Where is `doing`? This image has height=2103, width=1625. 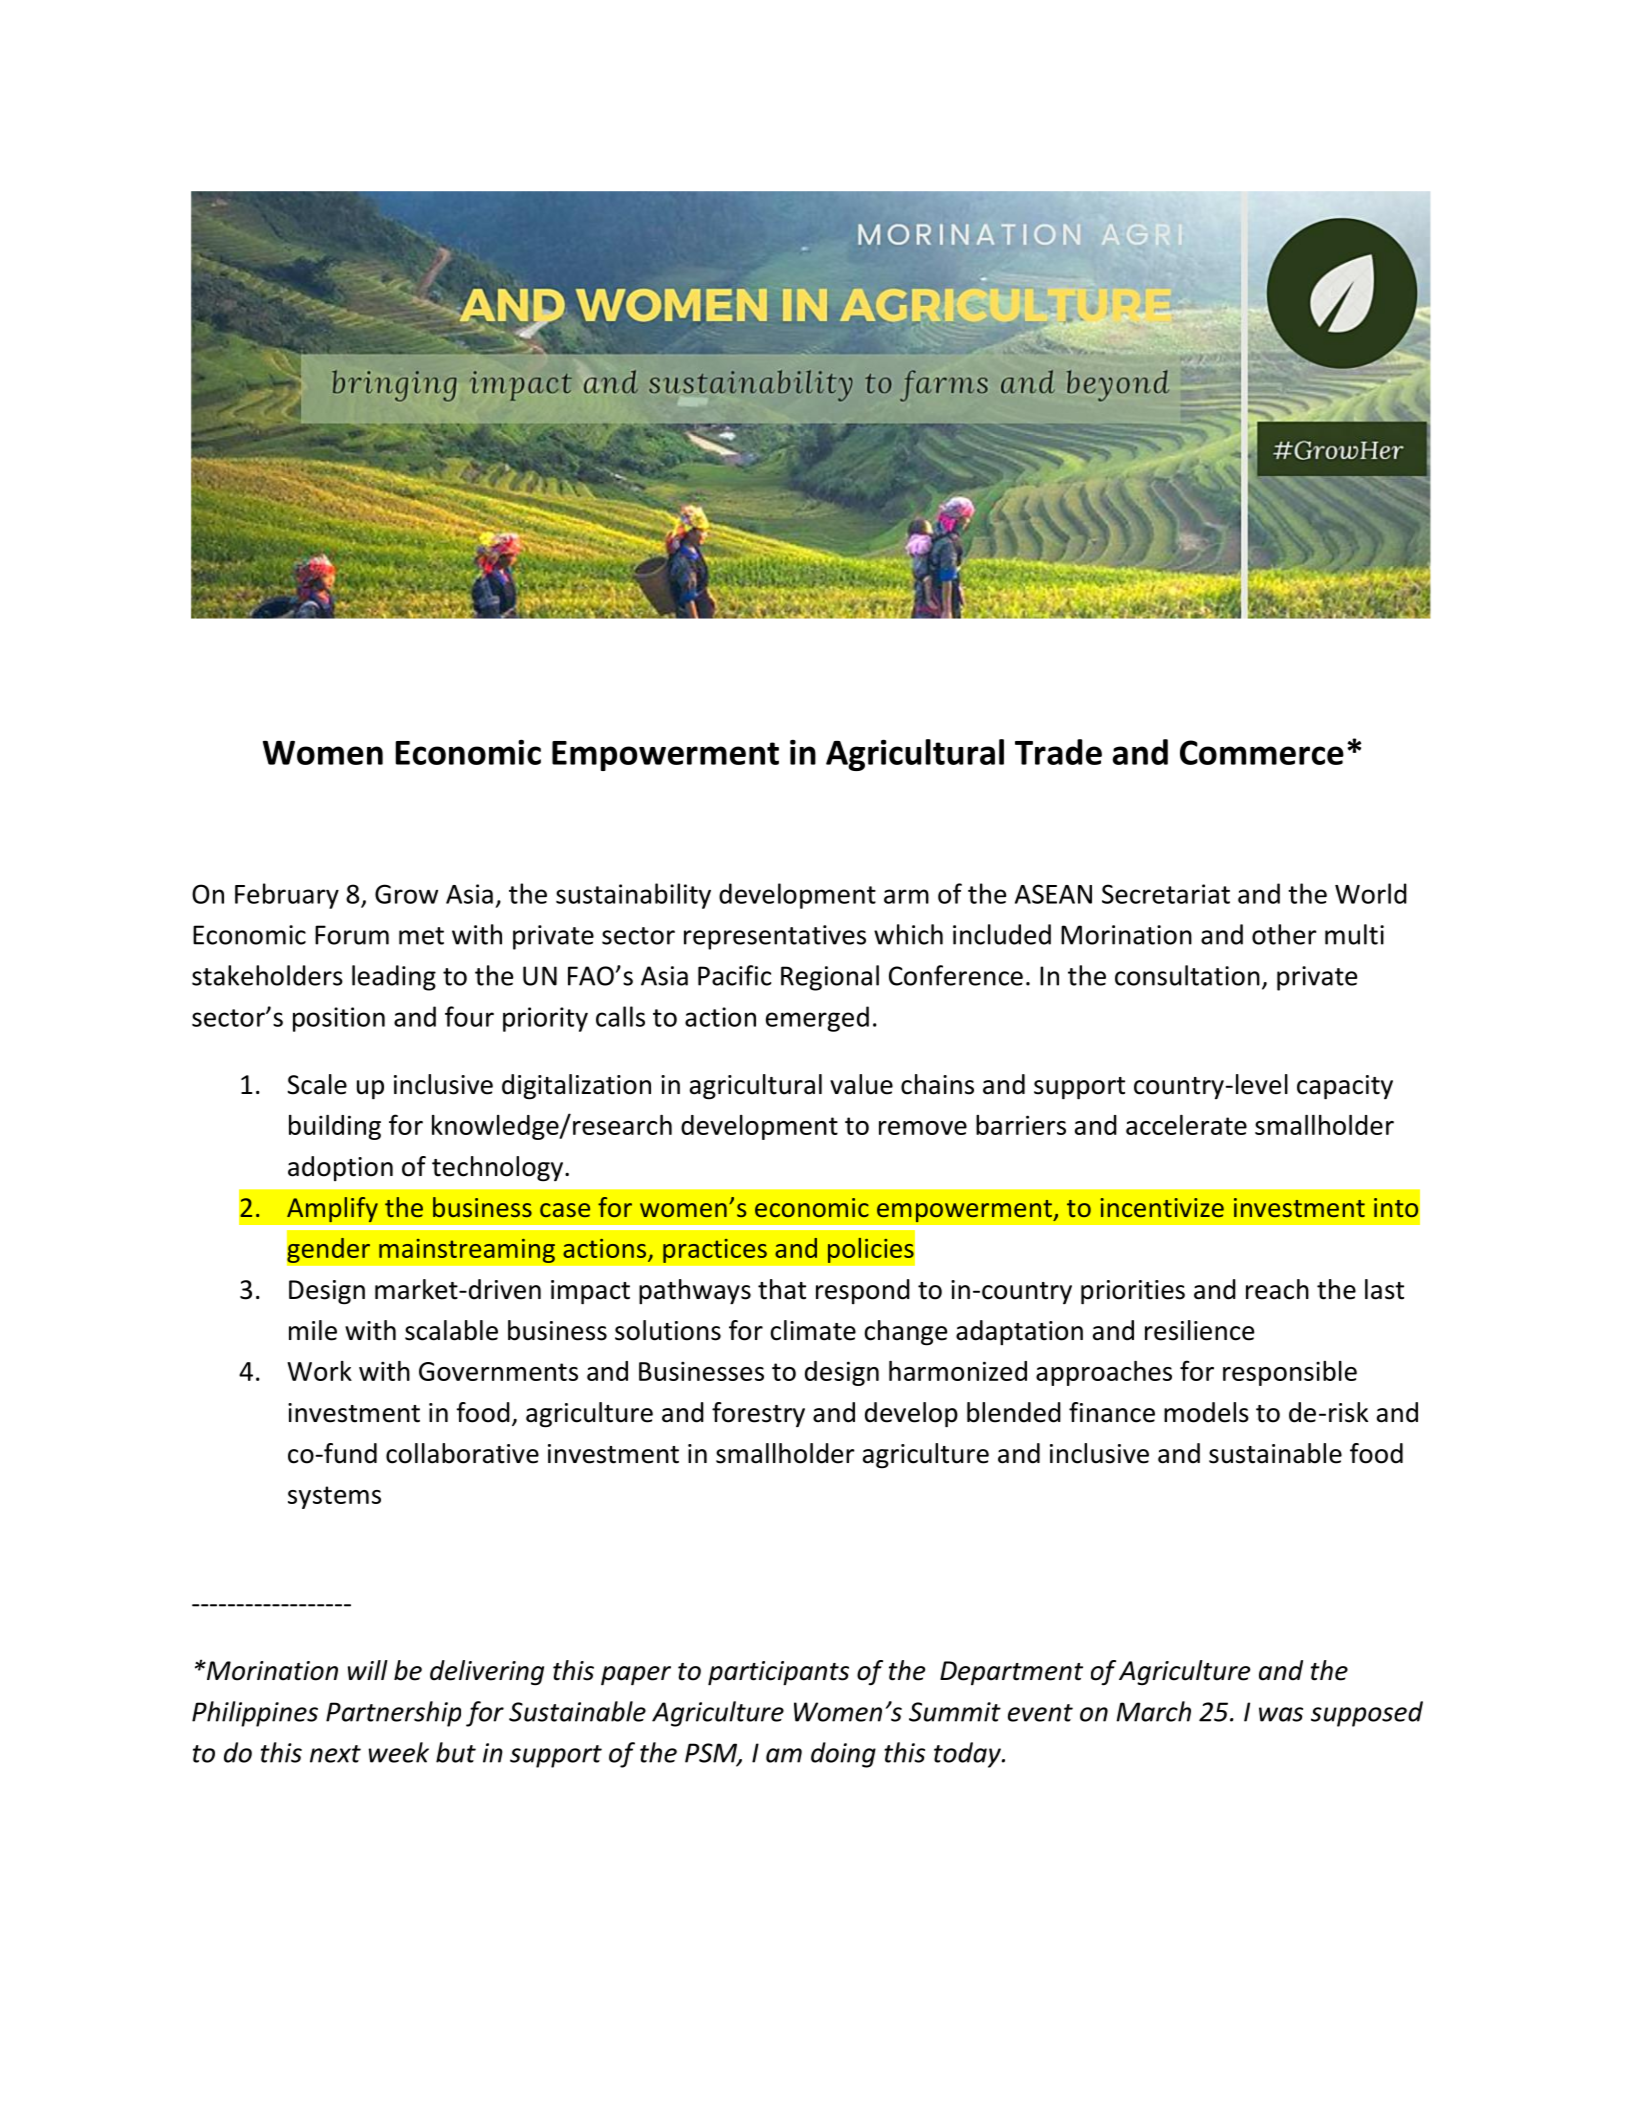
doing is located at coordinates (843, 1755).
